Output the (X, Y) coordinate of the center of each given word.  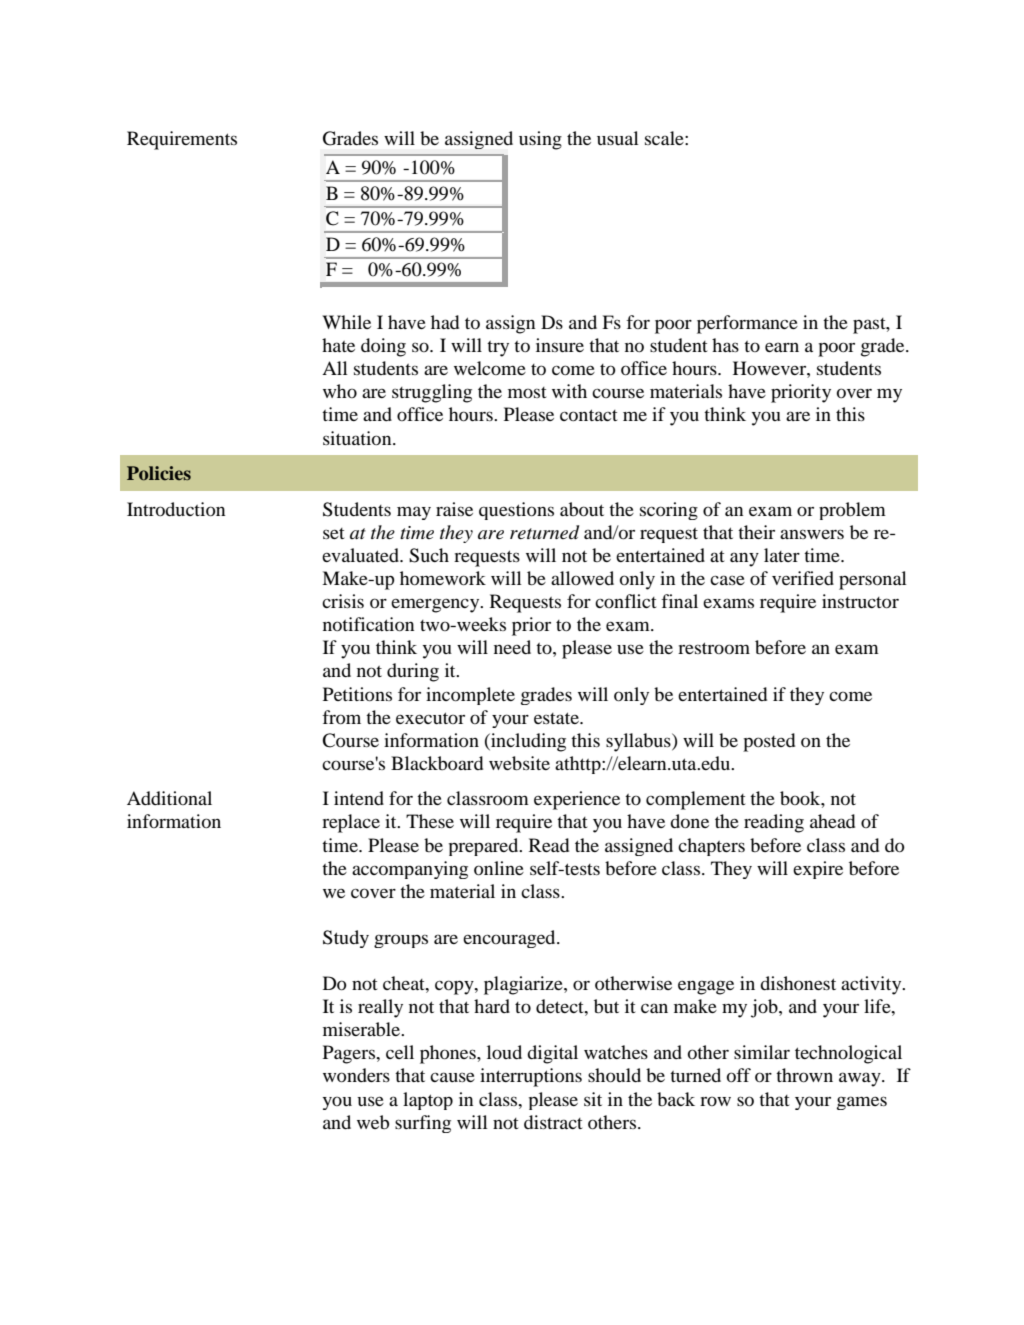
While (346, 322)
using (540, 140)
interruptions (531, 1077)
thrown (804, 1075)
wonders (356, 1075)
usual (618, 138)
